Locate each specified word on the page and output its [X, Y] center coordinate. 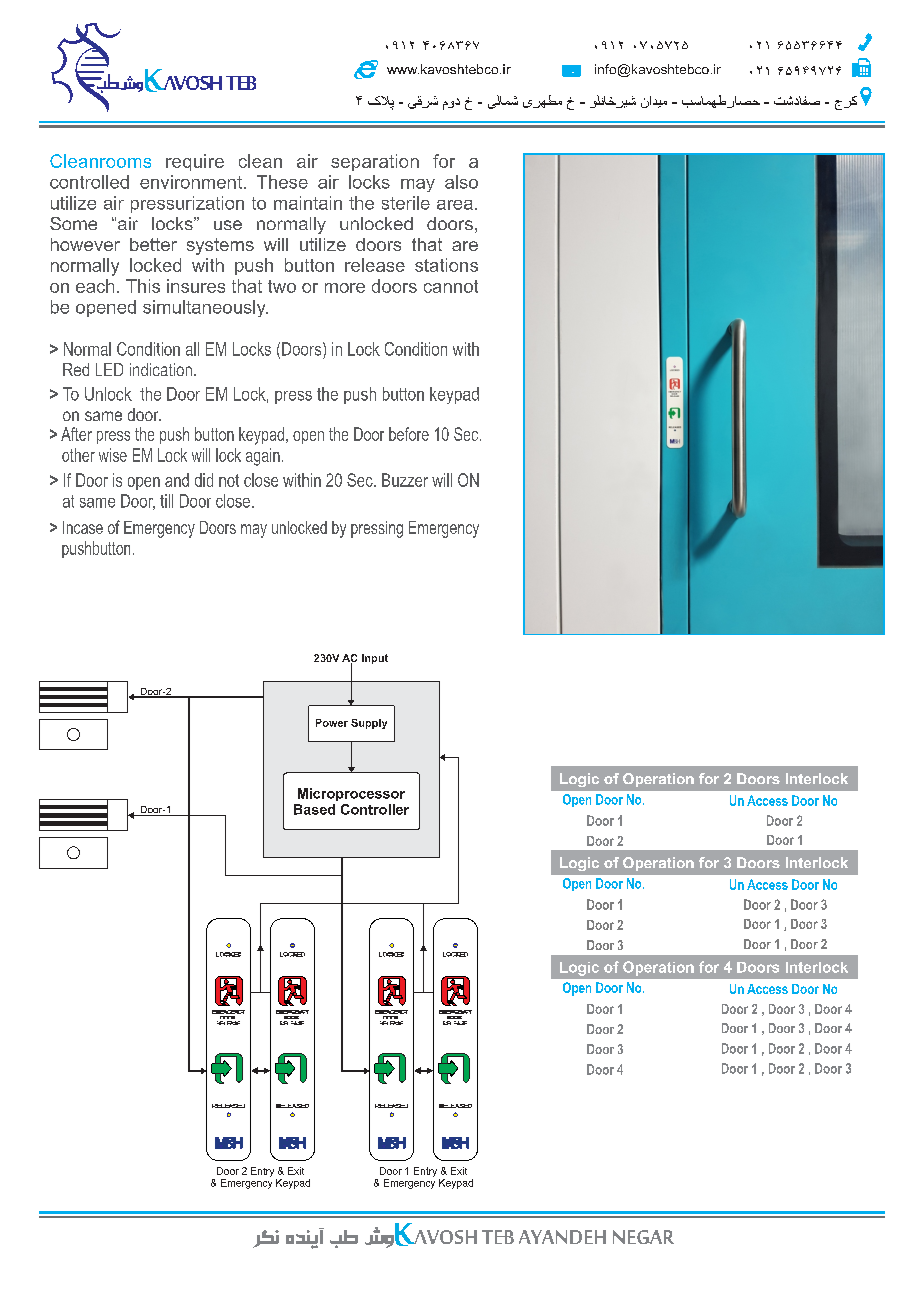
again [263, 457]
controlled [89, 182]
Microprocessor [351, 794]
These [282, 182]
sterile [406, 203]
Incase [83, 527]
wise [113, 455]
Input [375, 659]
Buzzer [405, 480]
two [282, 286]
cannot [451, 286]
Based [314, 809]
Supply [369, 724]
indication [162, 369]
